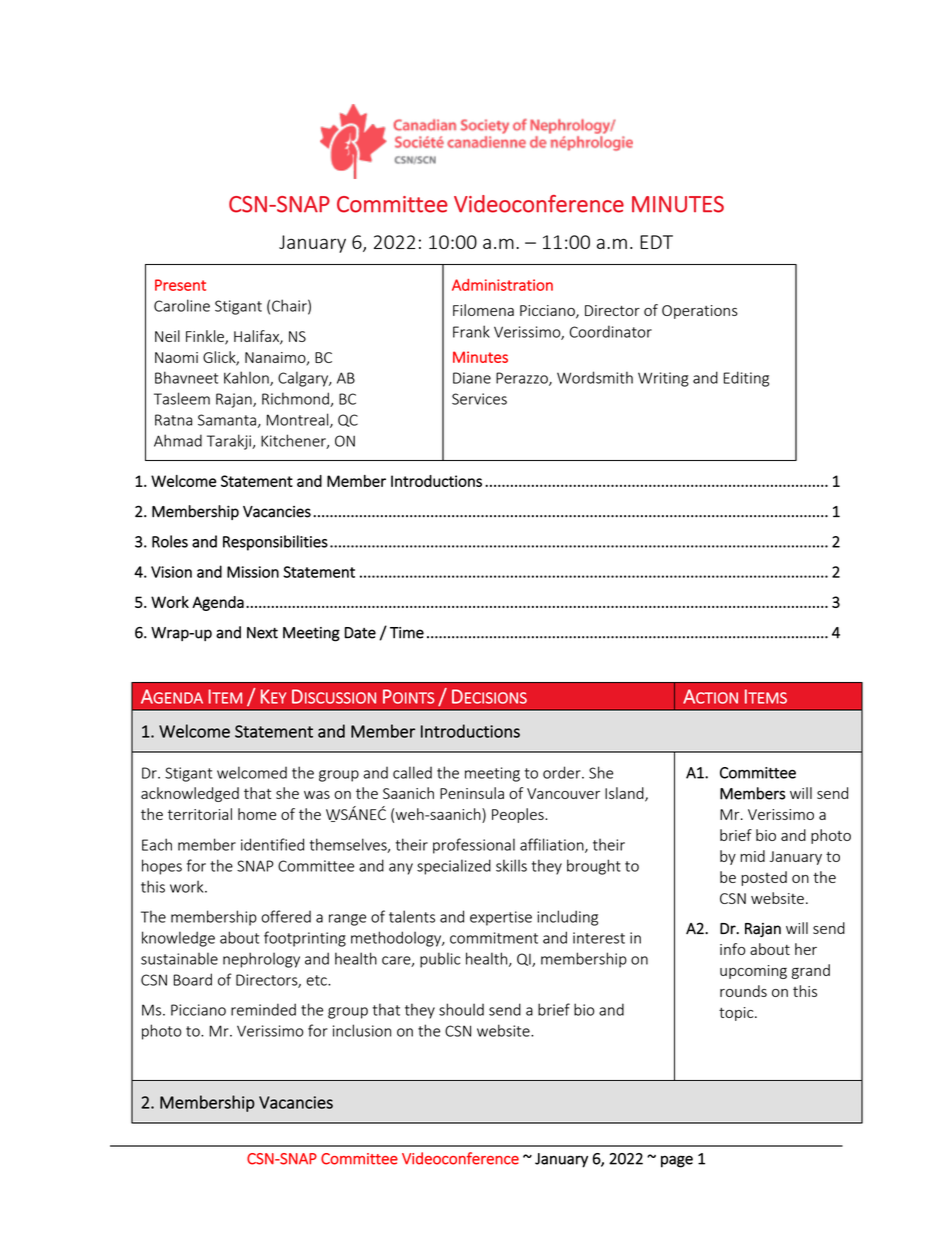 The height and width of the screenshot is (1233, 952). I want to click on page, so click(677, 1161).
